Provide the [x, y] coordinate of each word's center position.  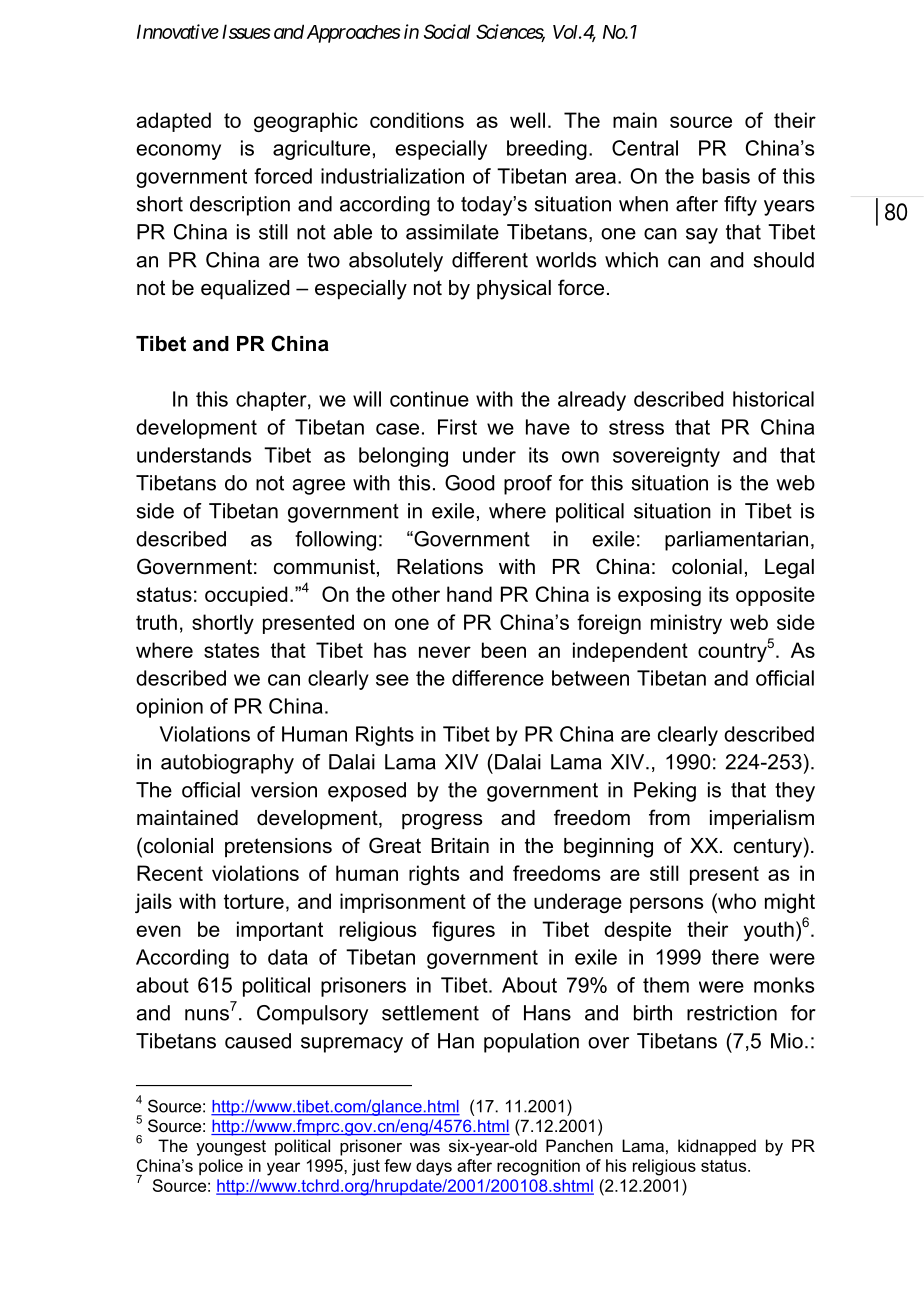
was [425, 1147]
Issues [246, 31]
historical [773, 399]
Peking [665, 792]
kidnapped [717, 1147]
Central [645, 148]
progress [442, 822]
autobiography [227, 764]
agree [319, 487]
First [457, 427]
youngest [231, 1148]
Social [447, 31]
